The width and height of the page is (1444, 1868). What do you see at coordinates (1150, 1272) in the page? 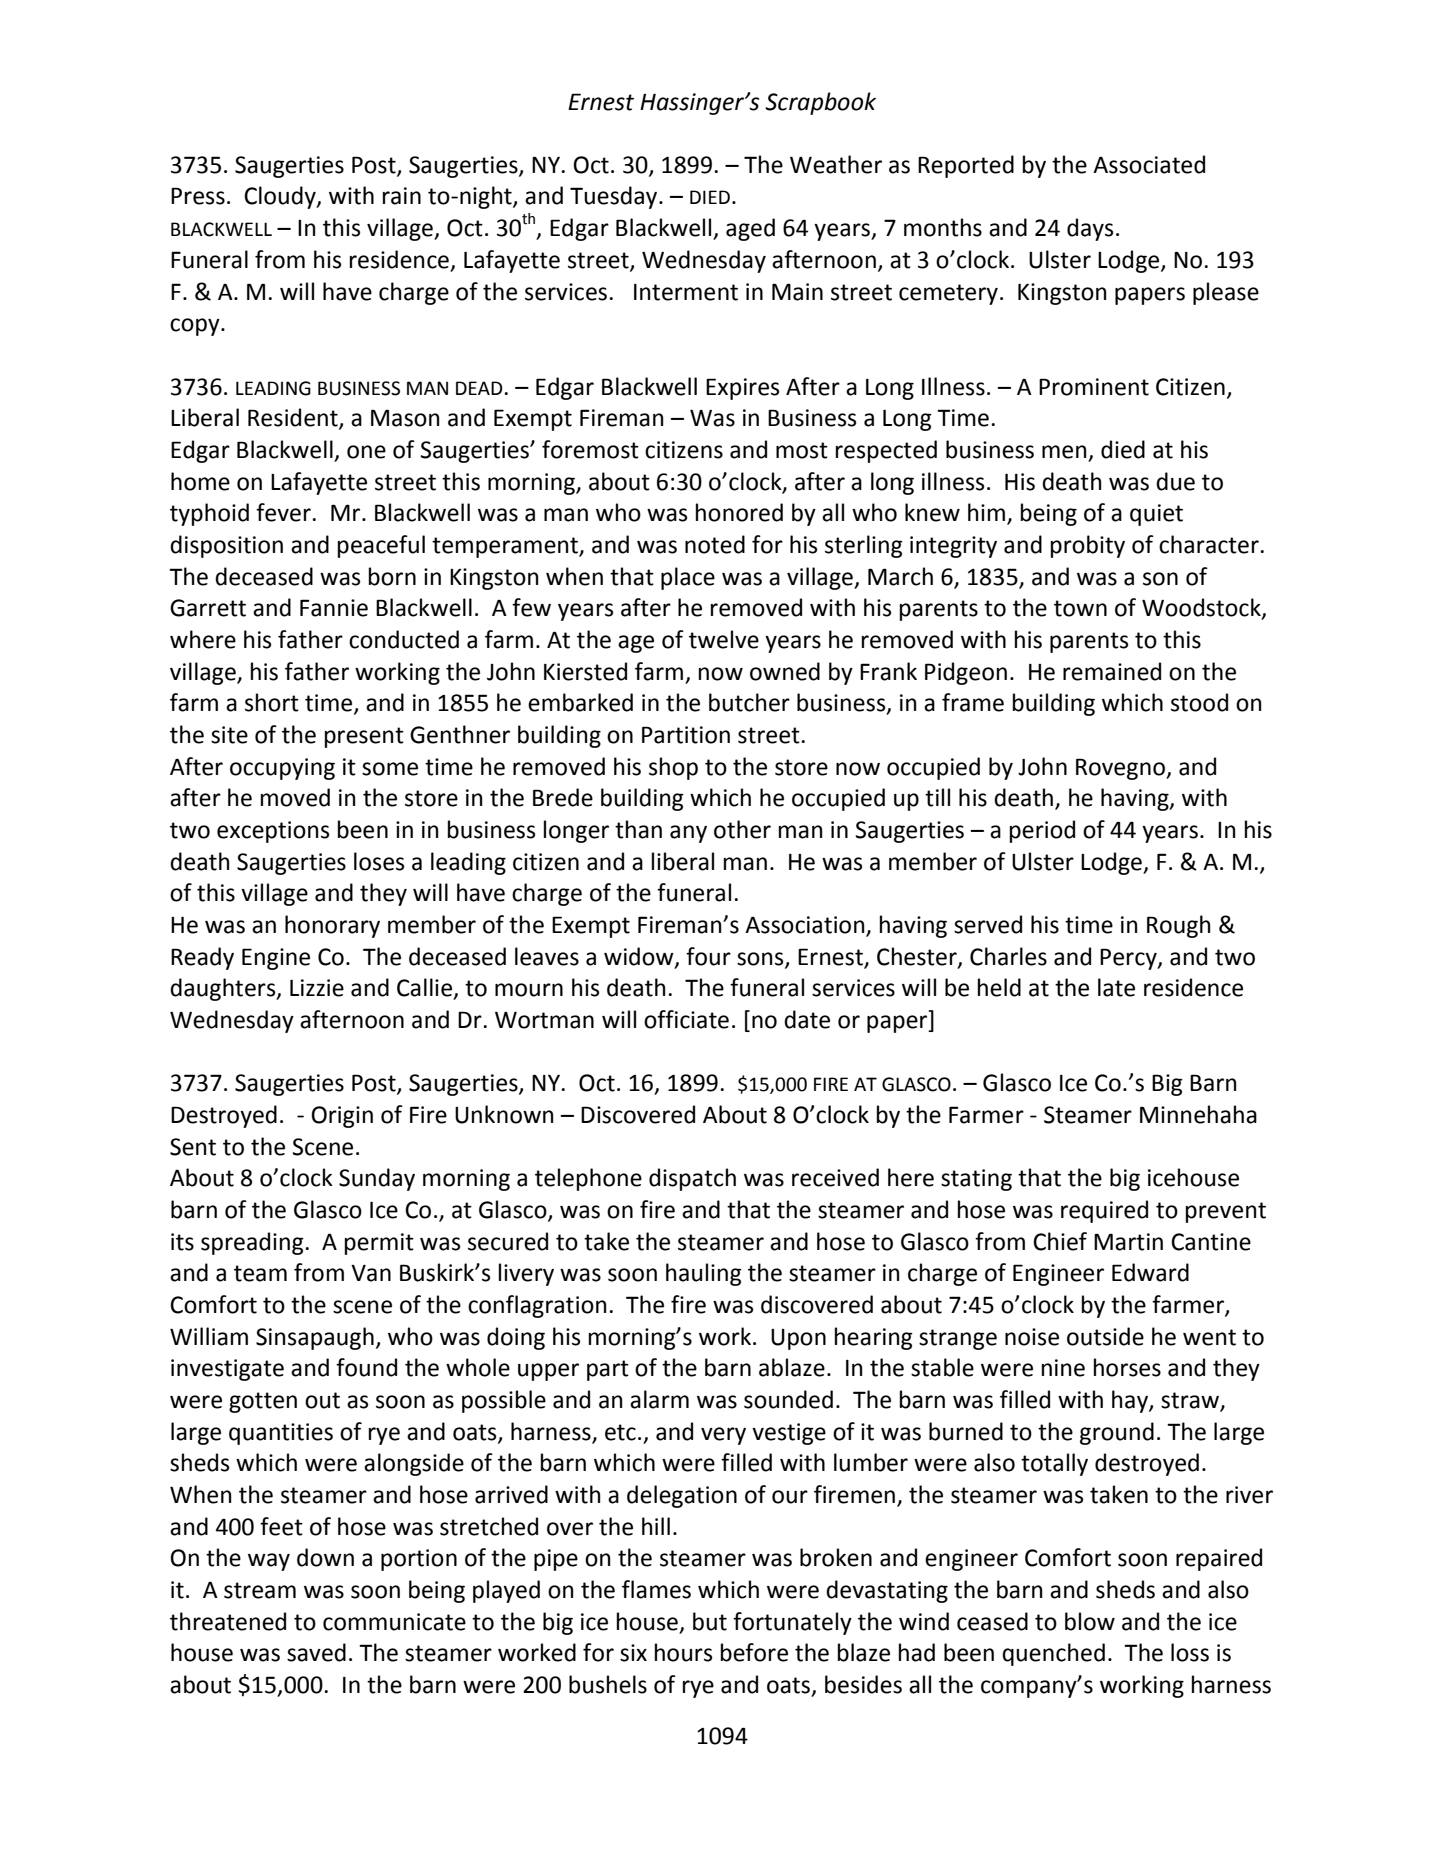
I see `Edward` at bounding box center [1150, 1272].
